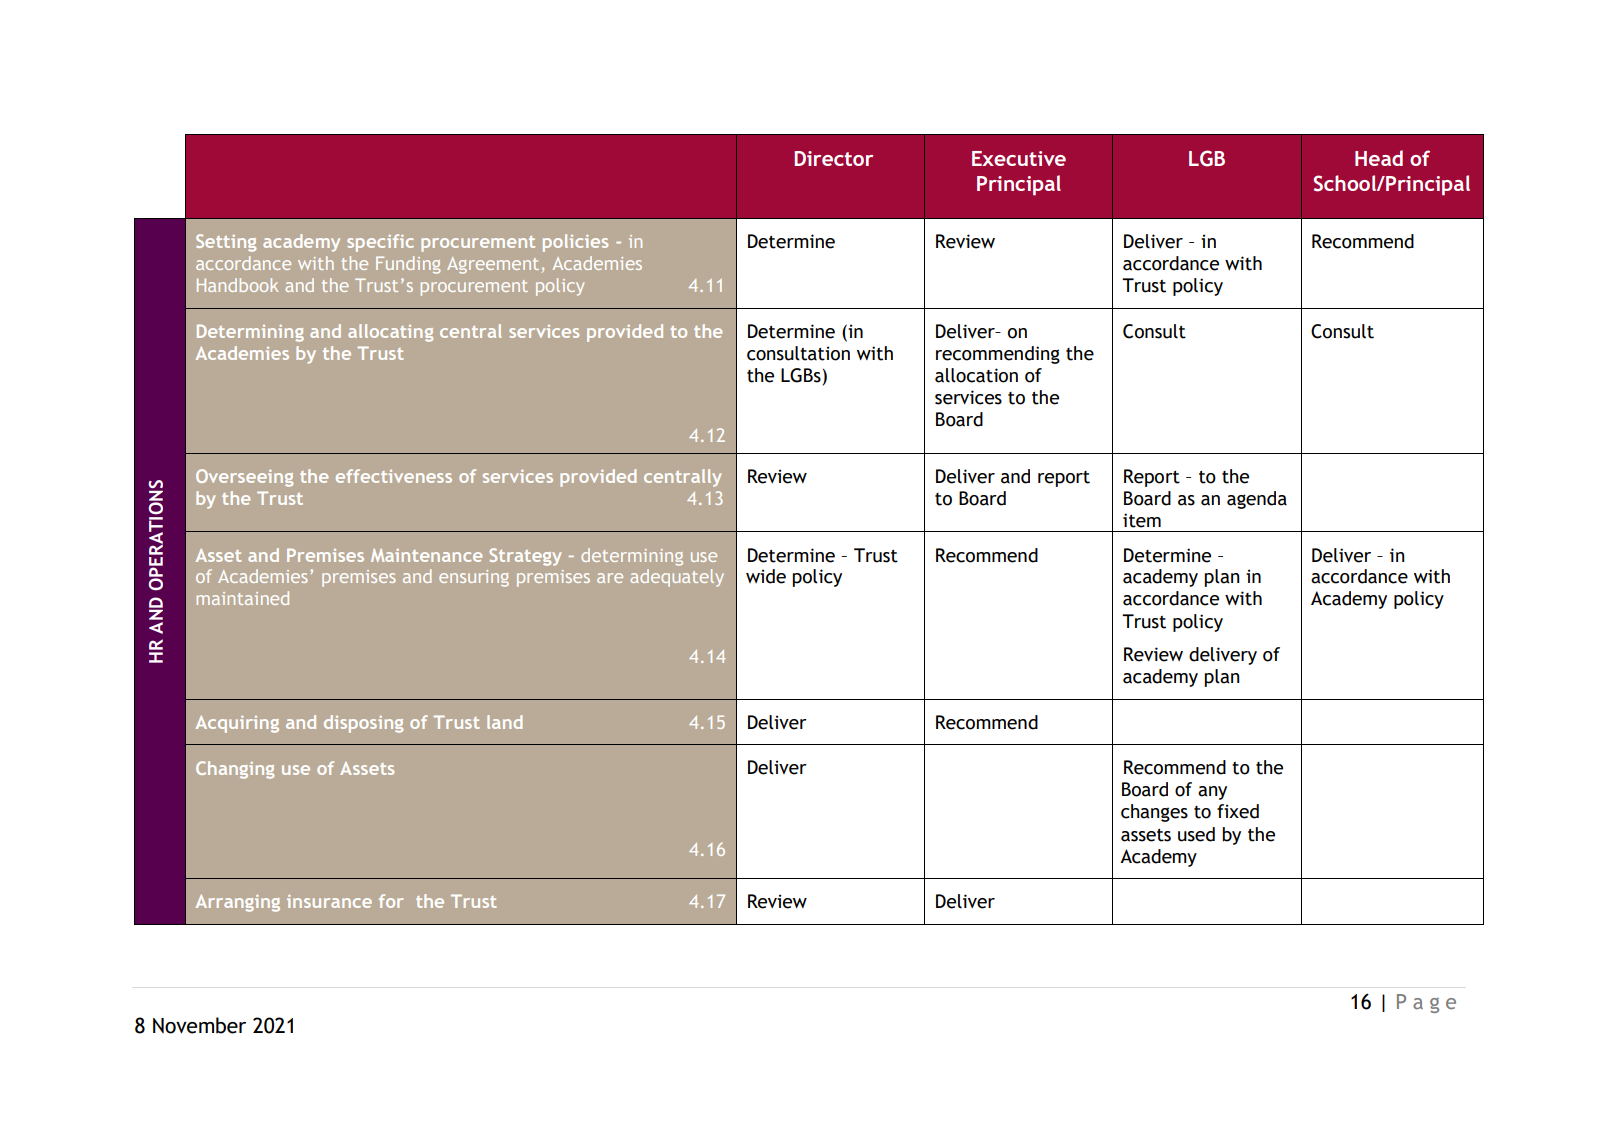 The height and width of the screenshot is (1129, 1597). What do you see at coordinates (766, 576) in the screenshot?
I see `wide` at bounding box center [766, 576].
